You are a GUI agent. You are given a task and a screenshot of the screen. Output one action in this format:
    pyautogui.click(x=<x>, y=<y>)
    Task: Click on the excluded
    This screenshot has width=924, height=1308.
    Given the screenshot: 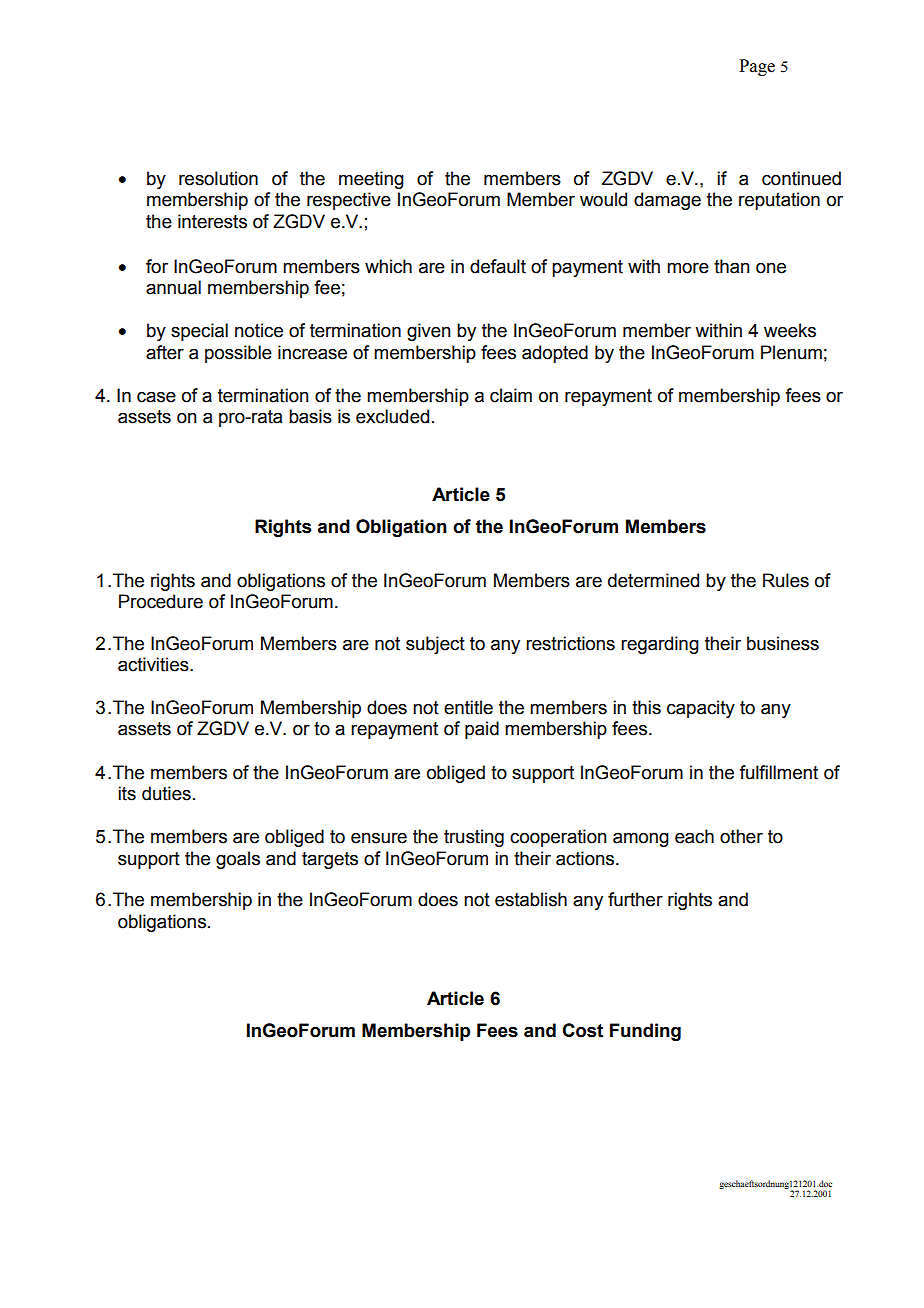 What is the action you would take?
    pyautogui.click(x=392, y=416)
